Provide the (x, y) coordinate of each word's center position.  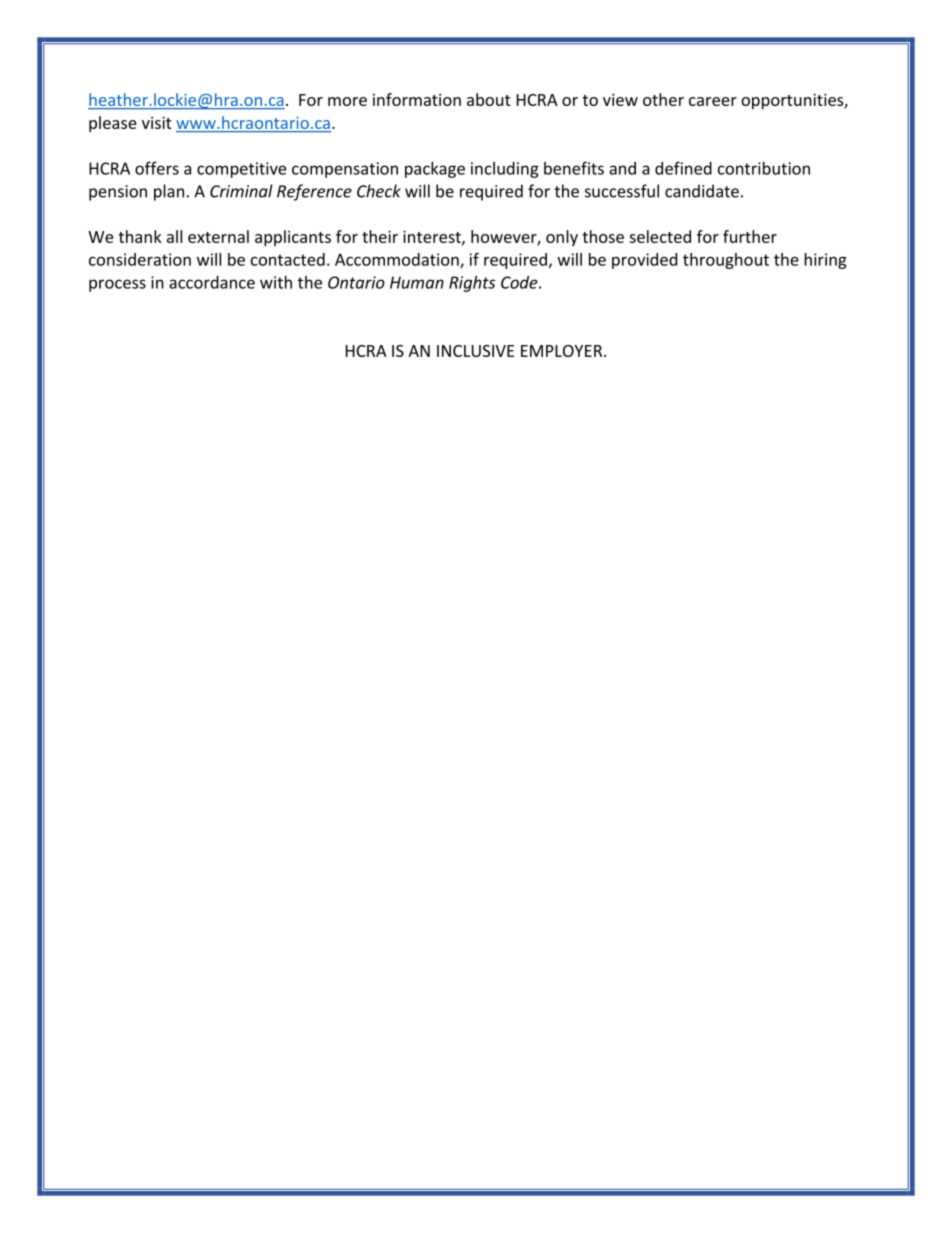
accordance (212, 282)
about (489, 99)
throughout (726, 261)
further (750, 236)
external (218, 236)
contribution (764, 168)
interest (433, 237)
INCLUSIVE (475, 351)
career (713, 101)
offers (157, 168)
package (435, 170)
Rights (472, 284)
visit (157, 123)
